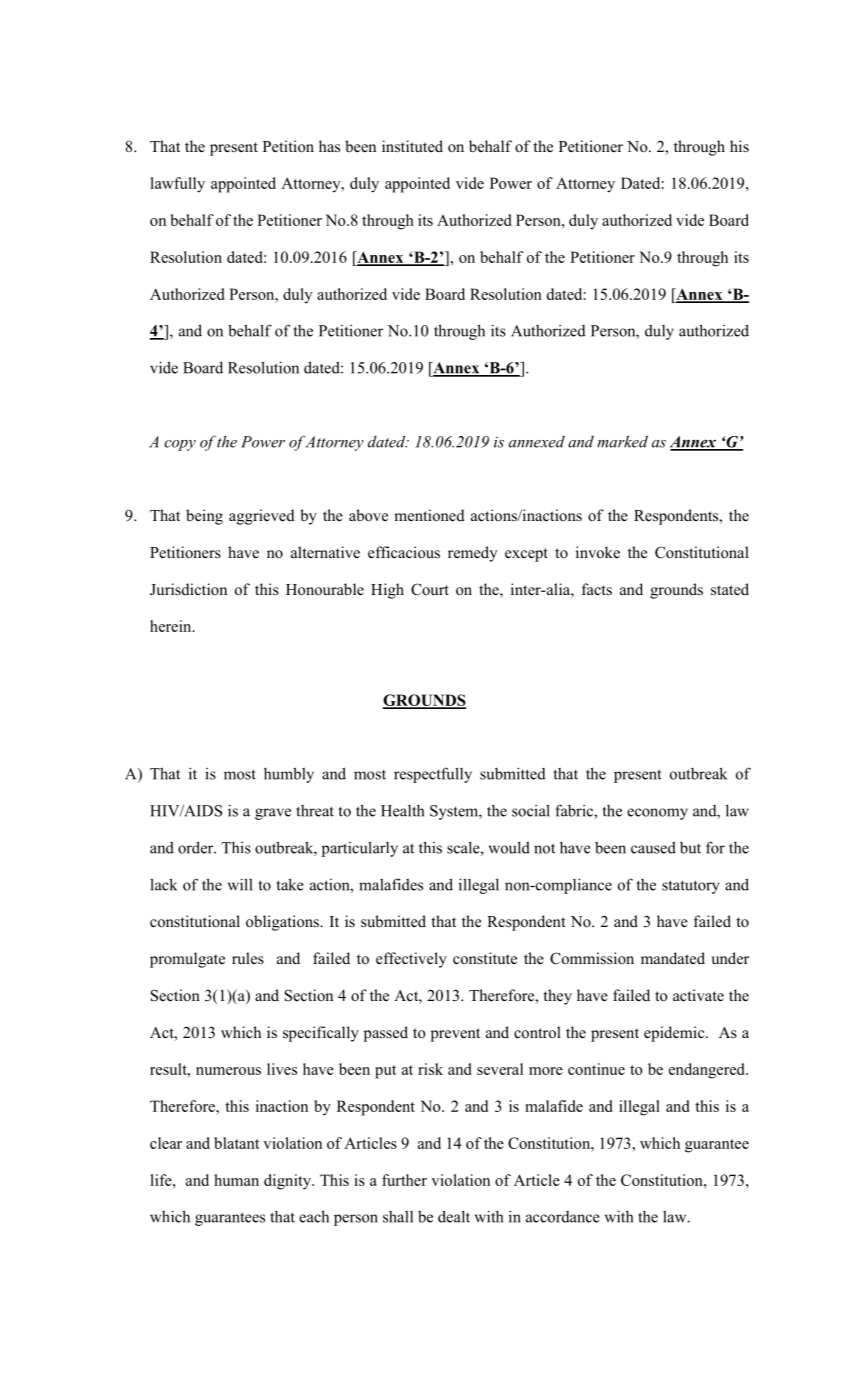  Describe the element at coordinates (412, 146) in the screenshot. I see `instituted` at that location.
